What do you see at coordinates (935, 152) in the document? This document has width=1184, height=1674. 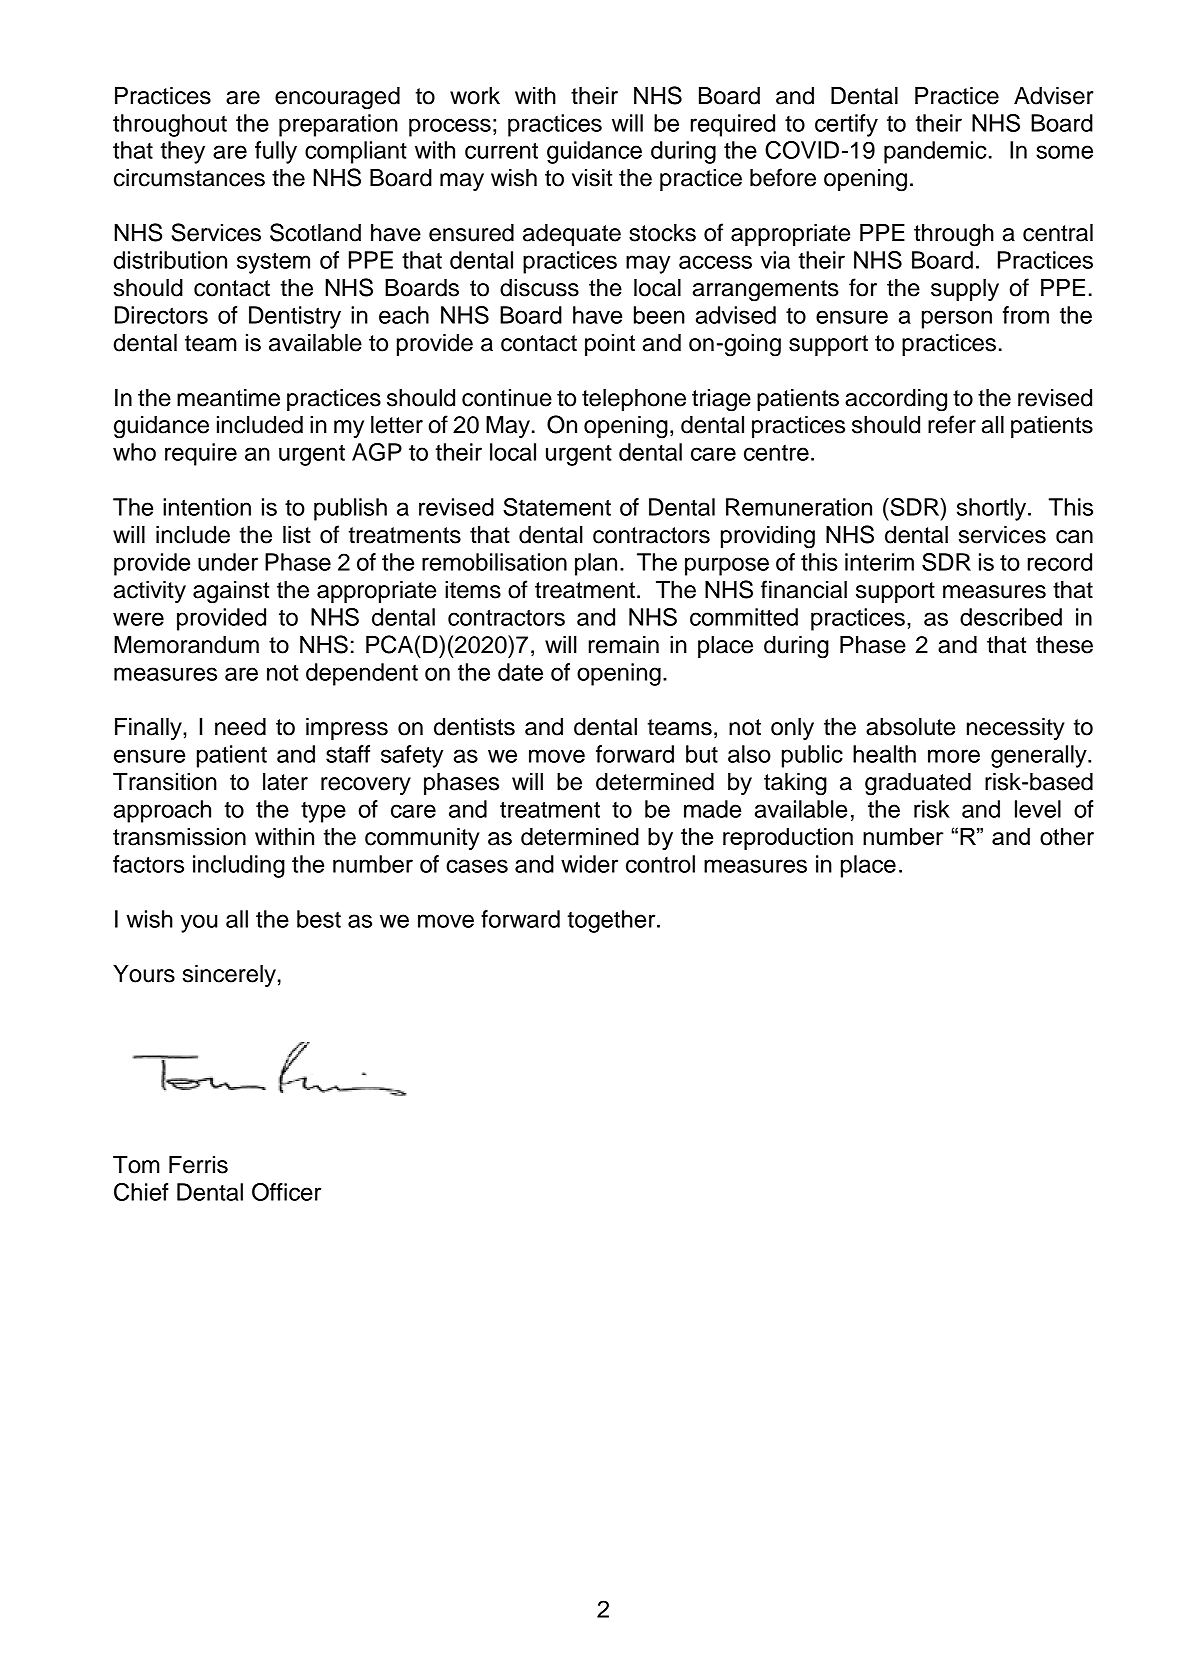 I see `pandemic` at bounding box center [935, 152].
